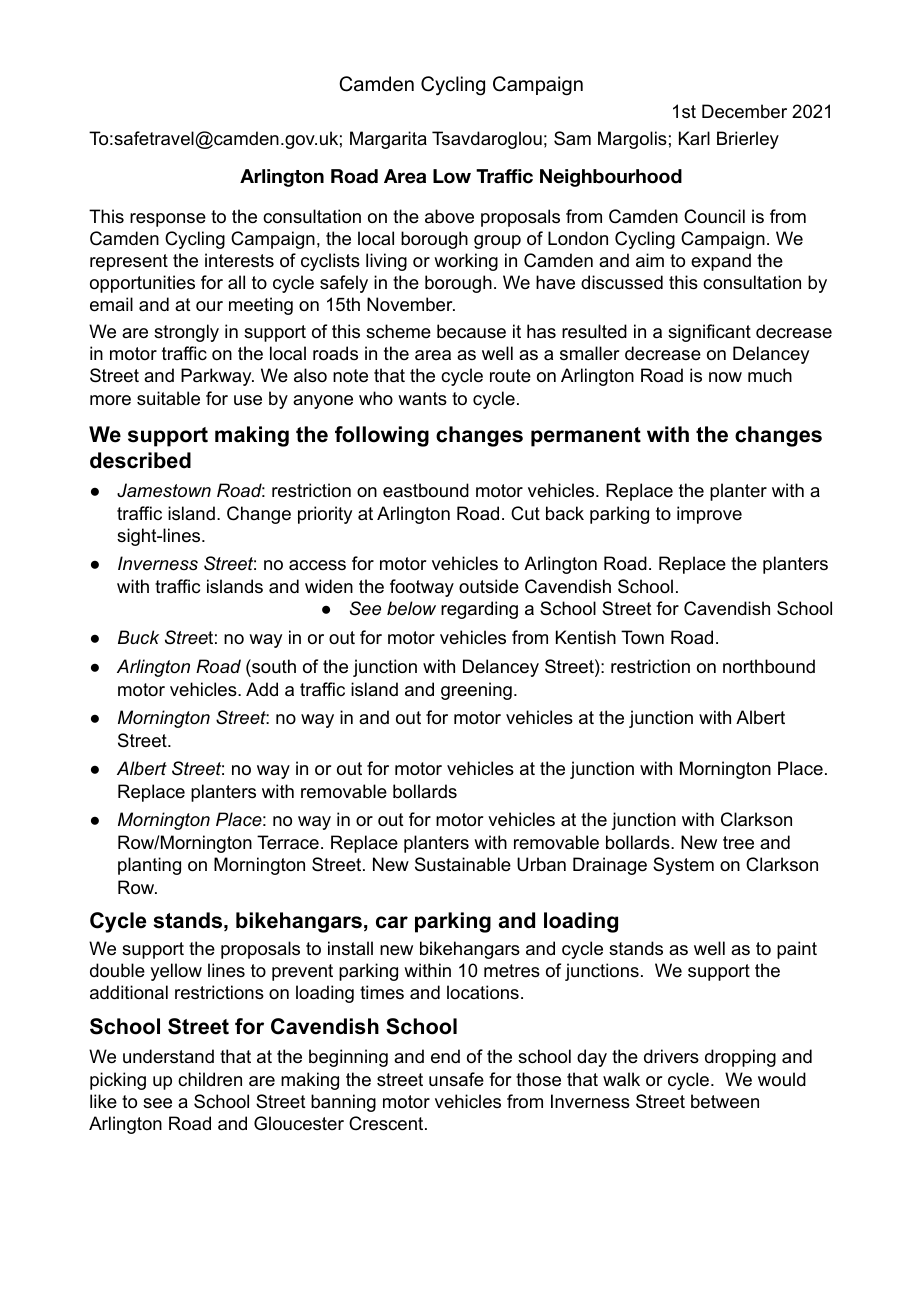 Image resolution: width=924 pixels, height=1307 pixels. I want to click on Karl, so click(694, 138).
